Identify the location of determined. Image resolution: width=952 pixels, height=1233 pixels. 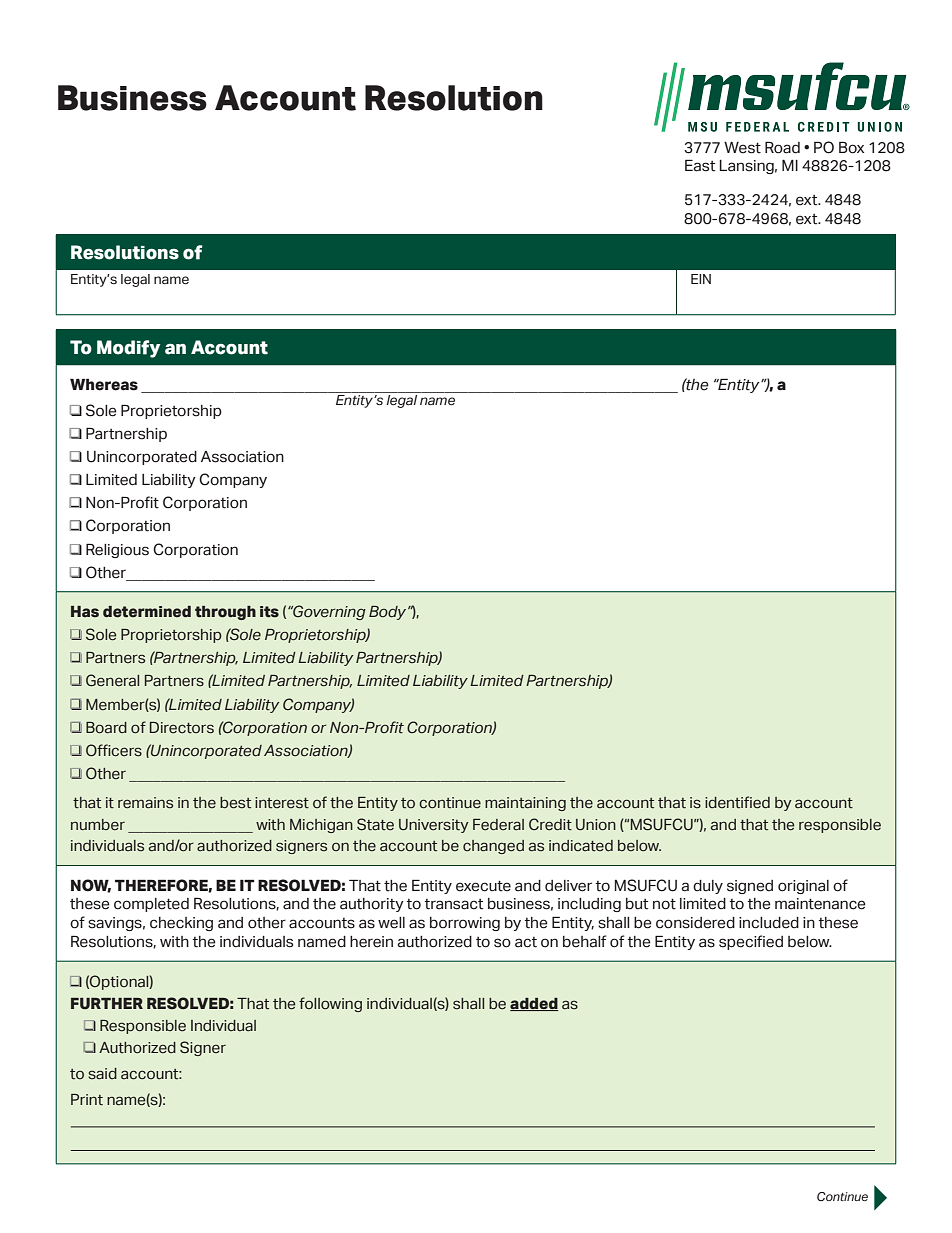
(147, 612).
